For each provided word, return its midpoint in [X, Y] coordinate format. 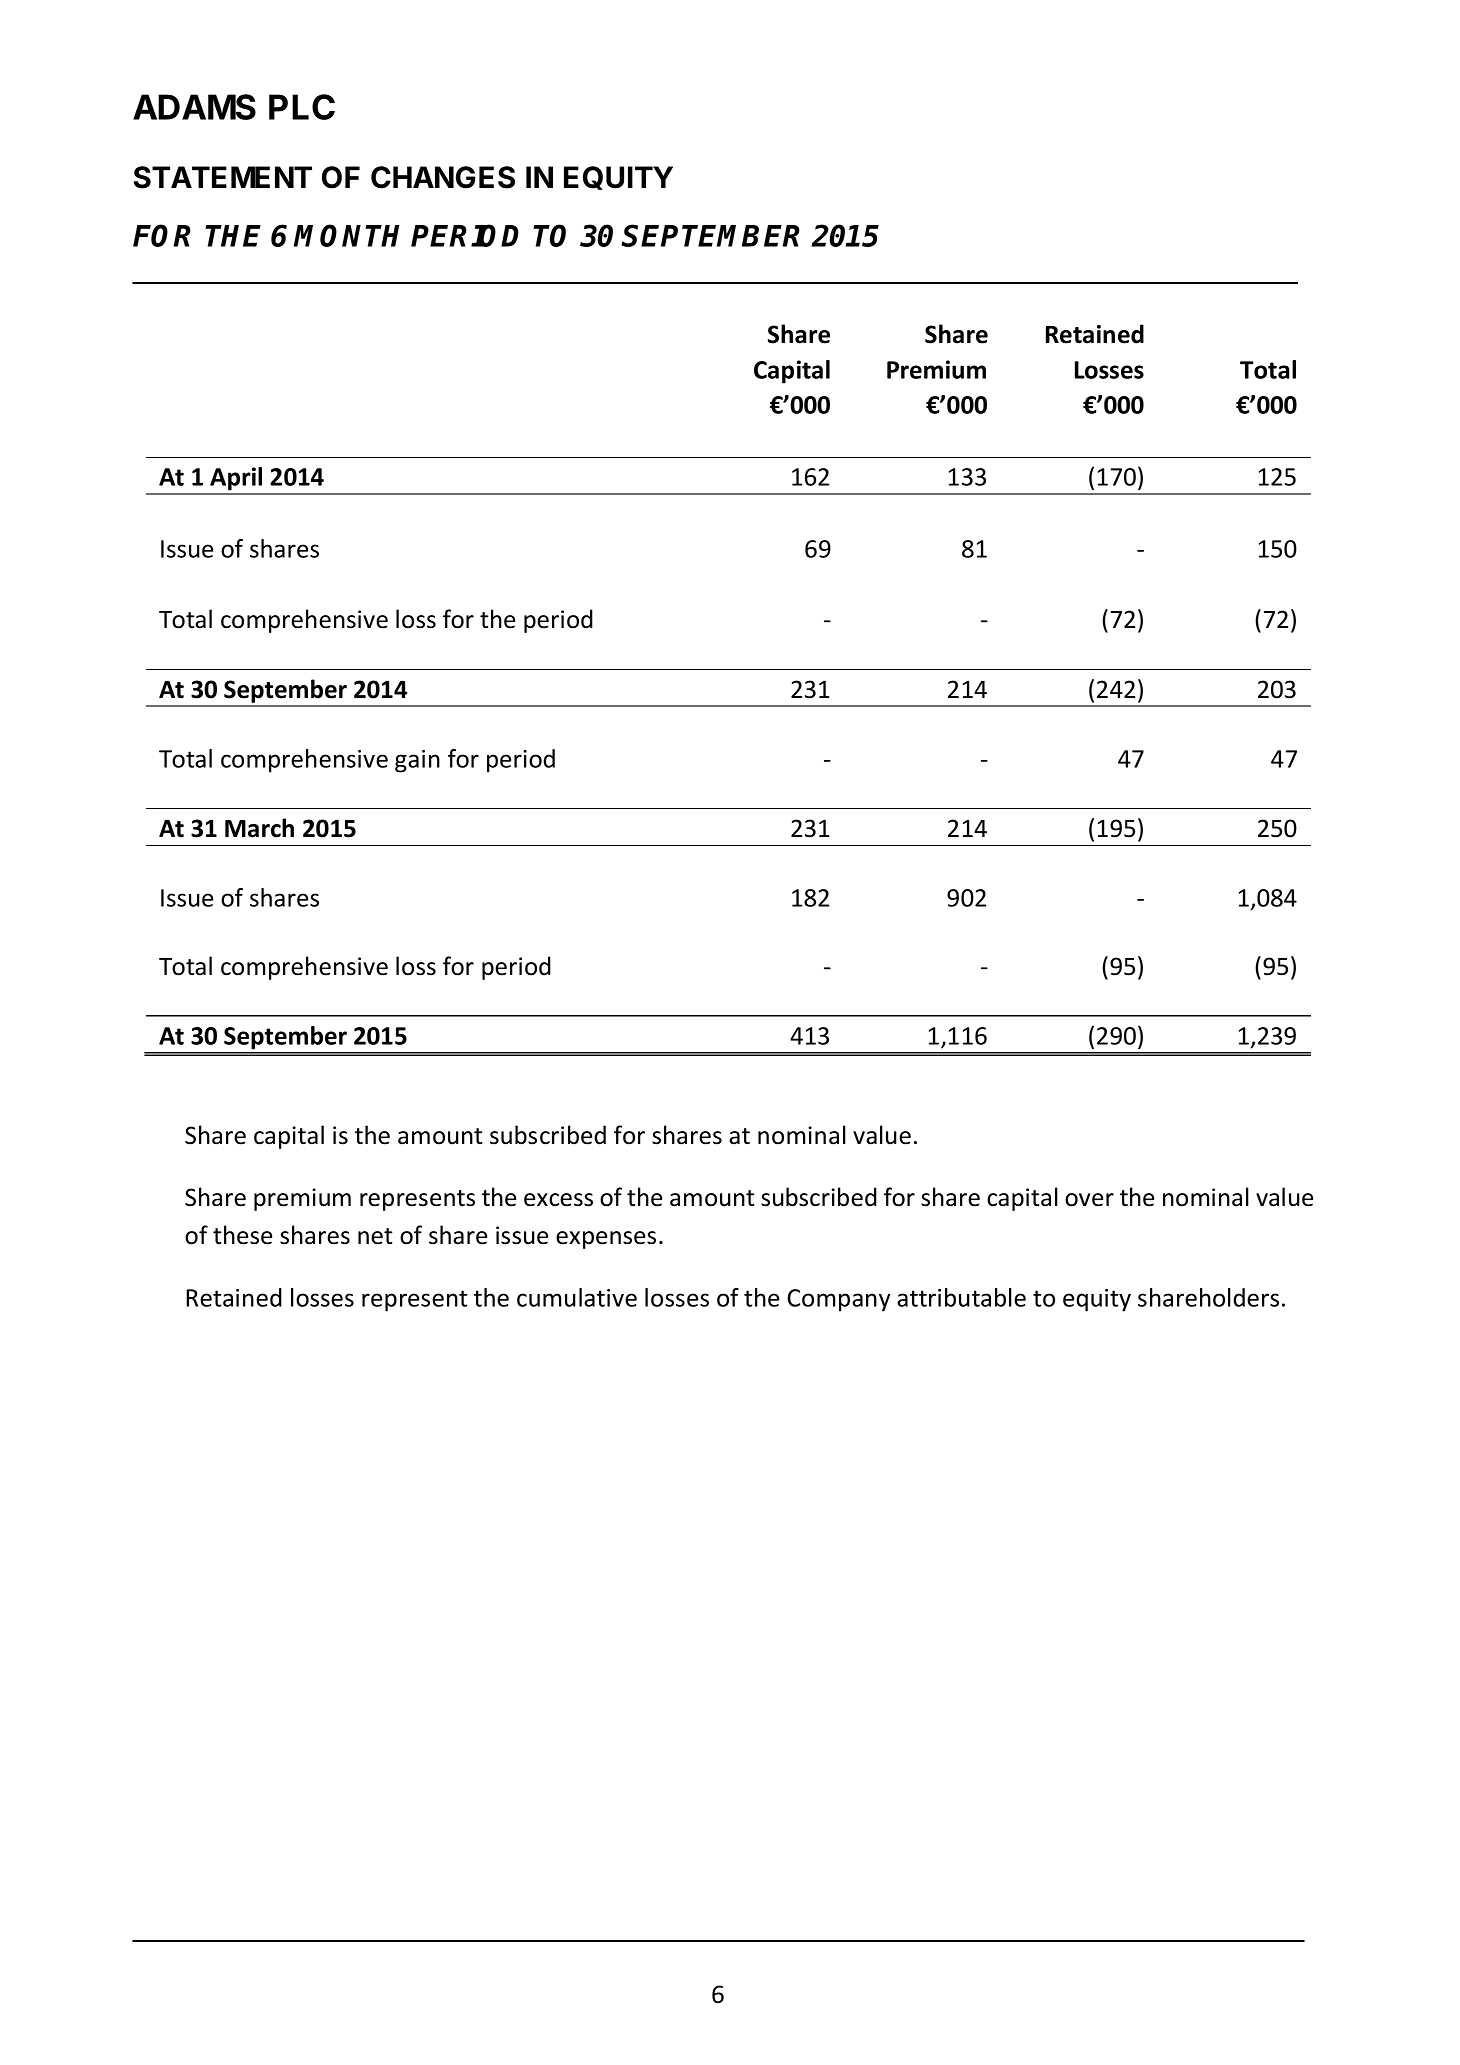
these [242, 1235]
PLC [302, 107]
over [1089, 1200]
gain [417, 761]
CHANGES [443, 177]
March [259, 828]
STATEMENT [223, 177]
